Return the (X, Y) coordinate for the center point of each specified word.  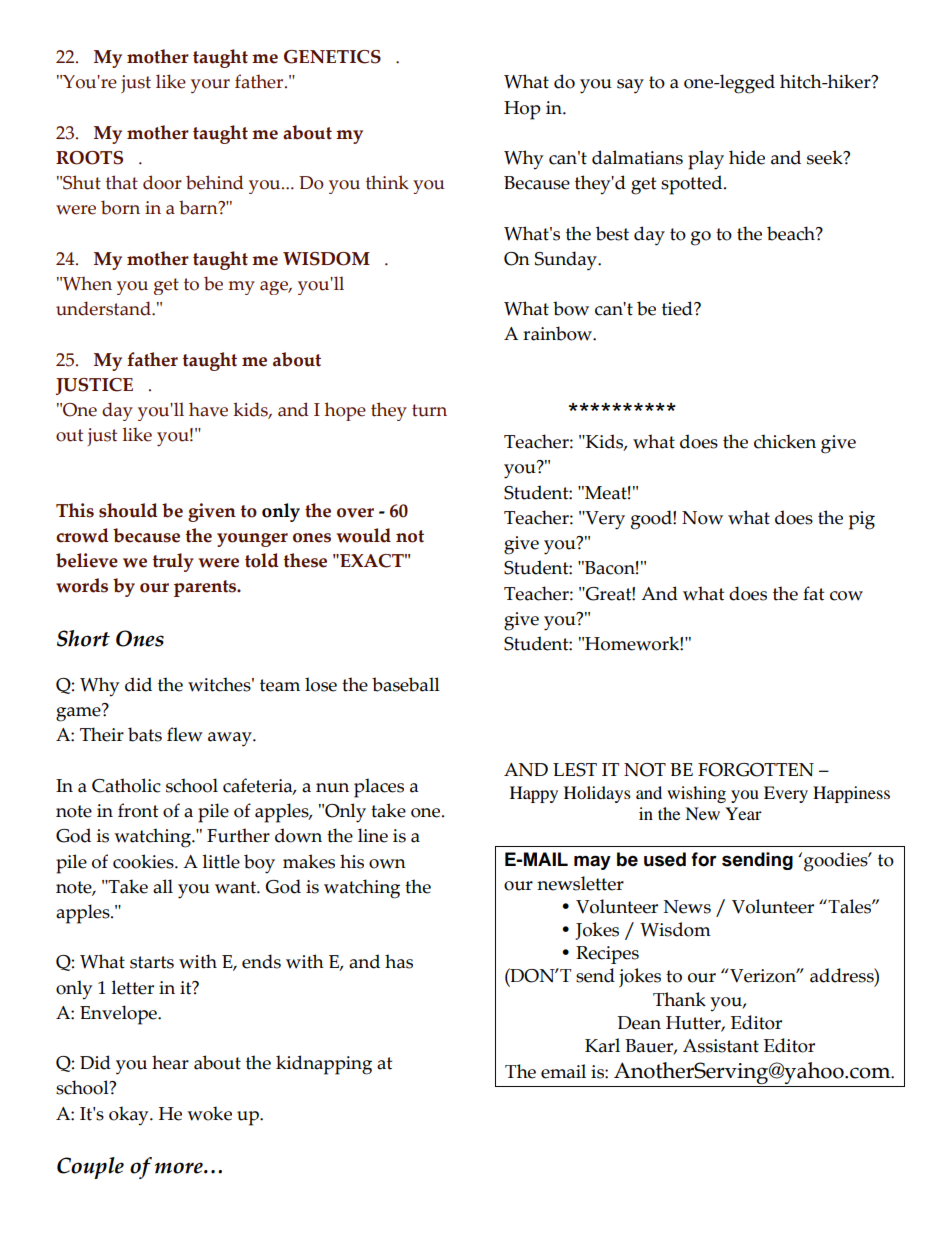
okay (130, 1116)
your (210, 86)
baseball (406, 684)
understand (104, 308)
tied (678, 308)
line (373, 835)
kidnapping (324, 1065)
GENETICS (332, 57)
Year (743, 813)
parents (206, 588)
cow (846, 596)
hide (747, 157)
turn (429, 410)
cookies (144, 861)
